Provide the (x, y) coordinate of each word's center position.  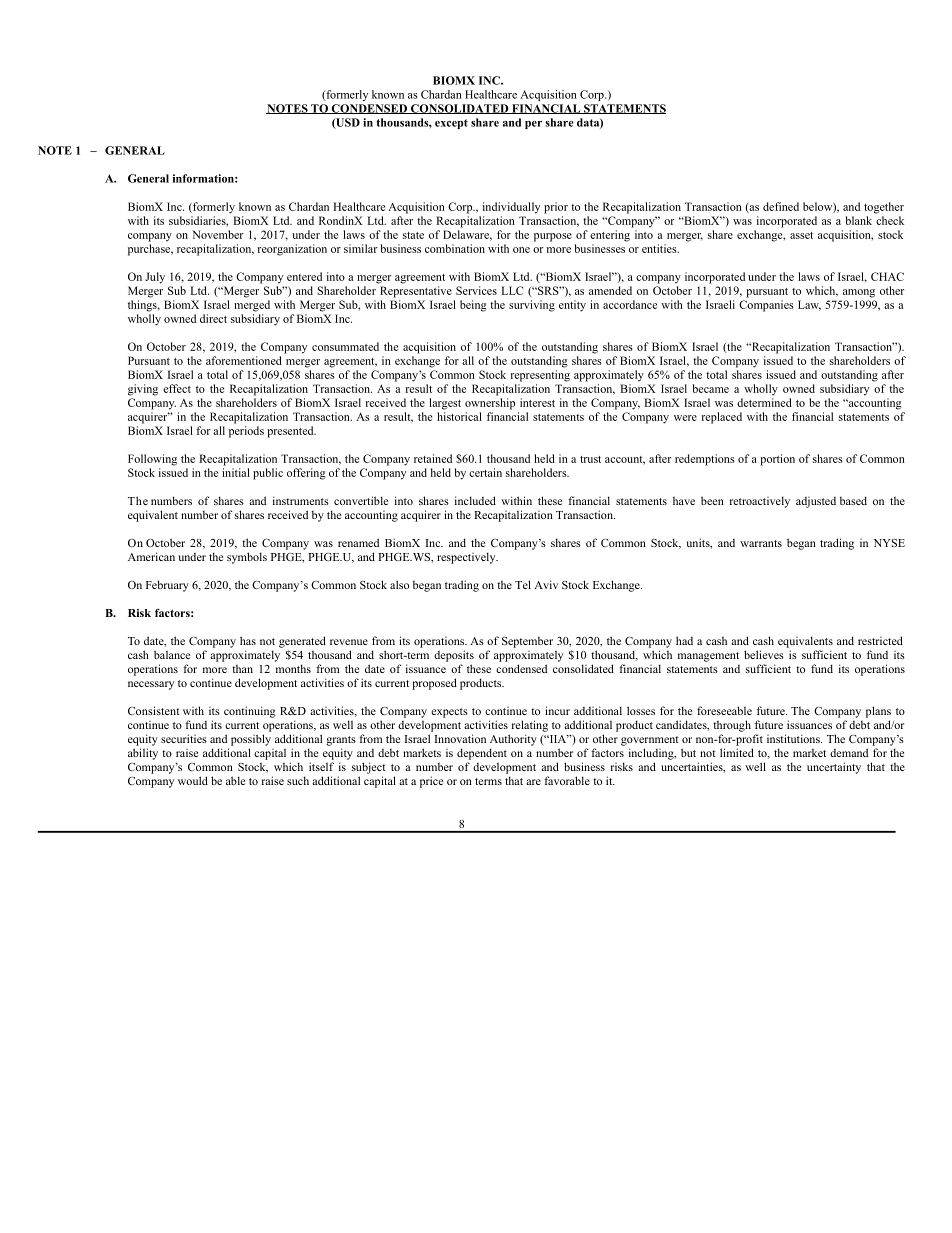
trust (590, 459)
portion (777, 460)
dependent (482, 754)
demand (849, 752)
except (451, 124)
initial (236, 472)
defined (781, 206)
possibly (251, 740)
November (217, 234)
